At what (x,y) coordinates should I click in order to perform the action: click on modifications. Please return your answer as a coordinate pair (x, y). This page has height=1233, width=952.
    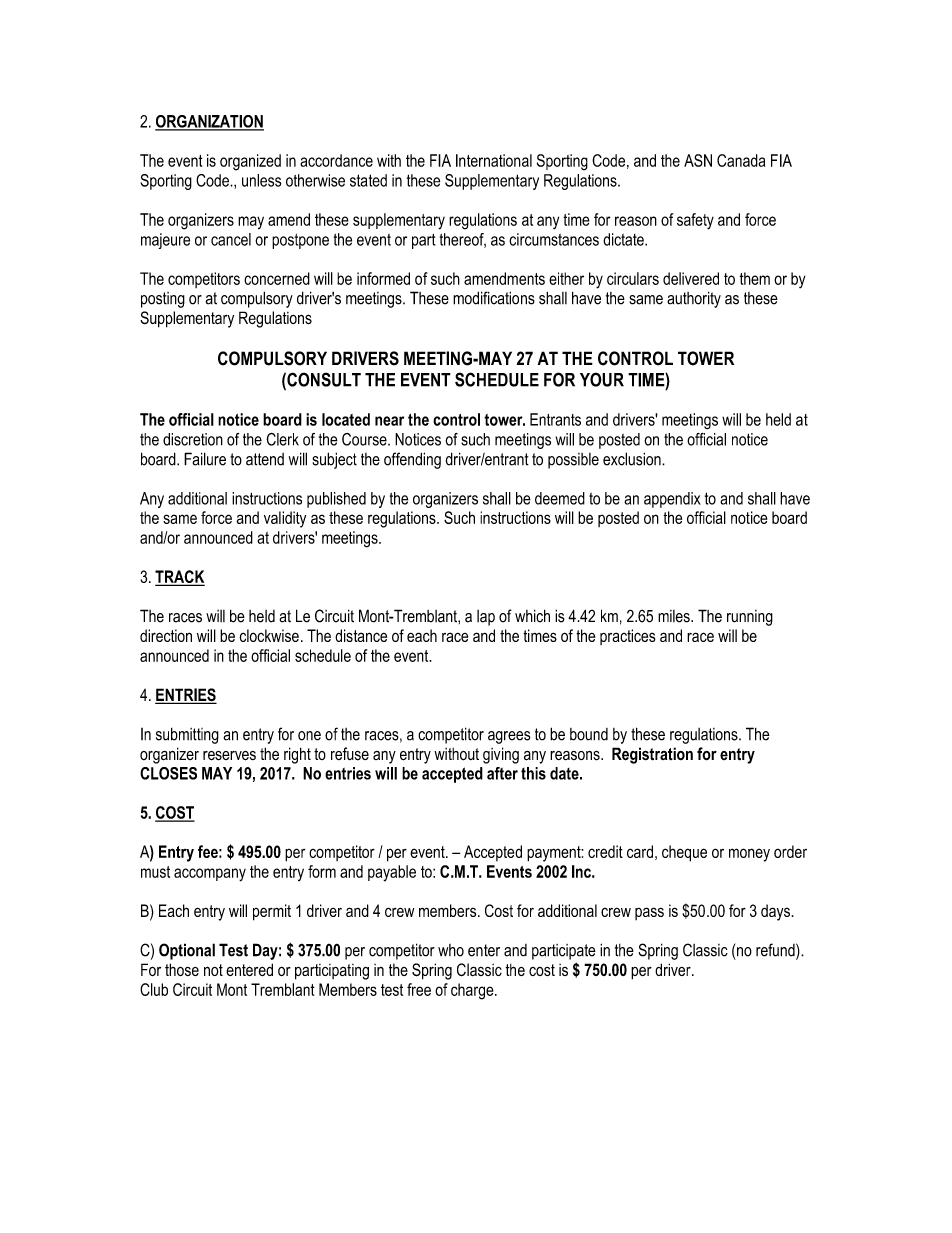
    Looking at the image, I should click on (494, 298).
